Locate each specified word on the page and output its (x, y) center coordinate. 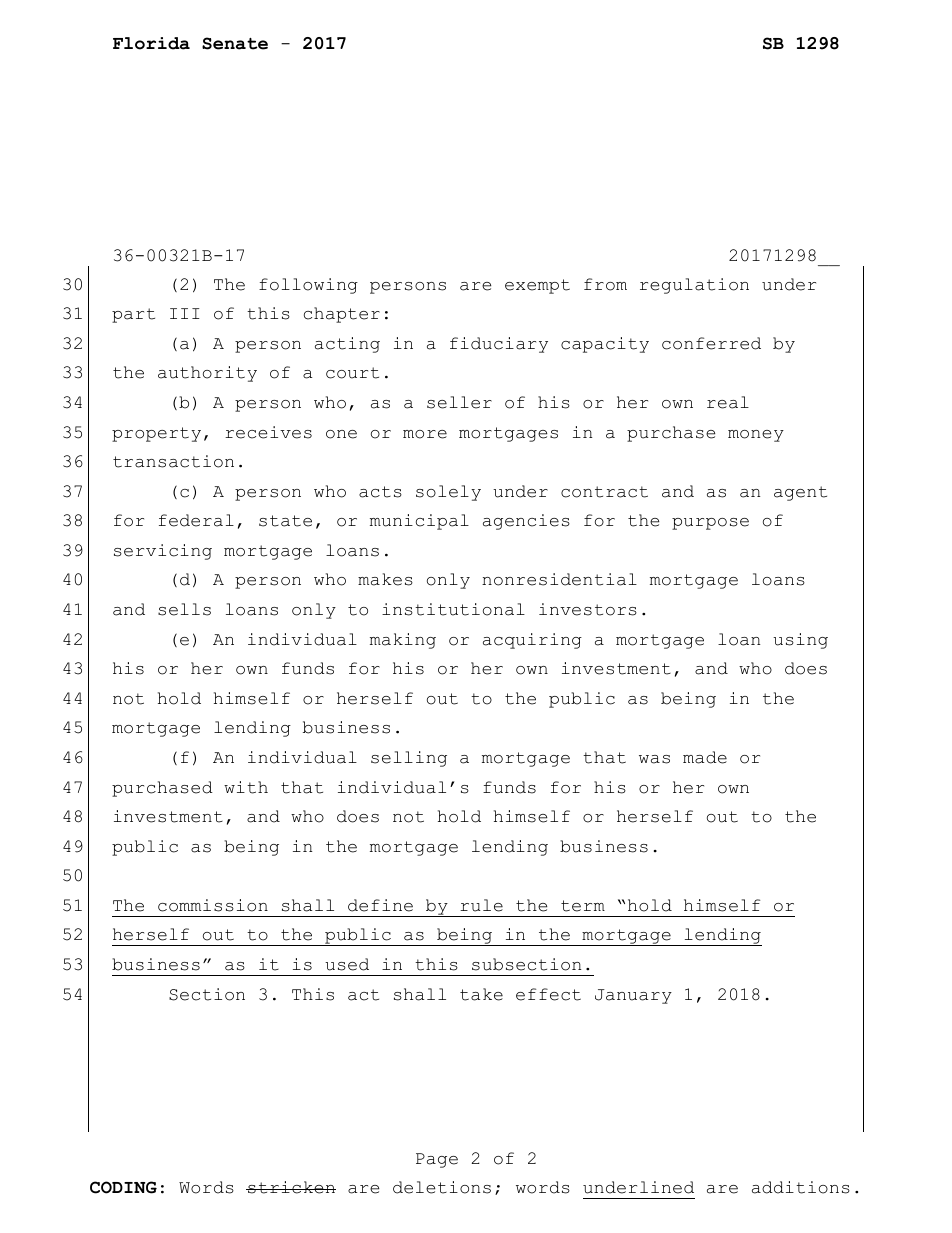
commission (213, 905)
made (705, 757)
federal (196, 520)
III (184, 313)
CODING (123, 1187)
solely (448, 493)
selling (409, 759)
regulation (694, 286)
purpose (710, 524)
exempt (537, 286)
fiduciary (499, 345)
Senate (235, 43)
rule (481, 905)
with (246, 787)
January (633, 996)
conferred (711, 343)
